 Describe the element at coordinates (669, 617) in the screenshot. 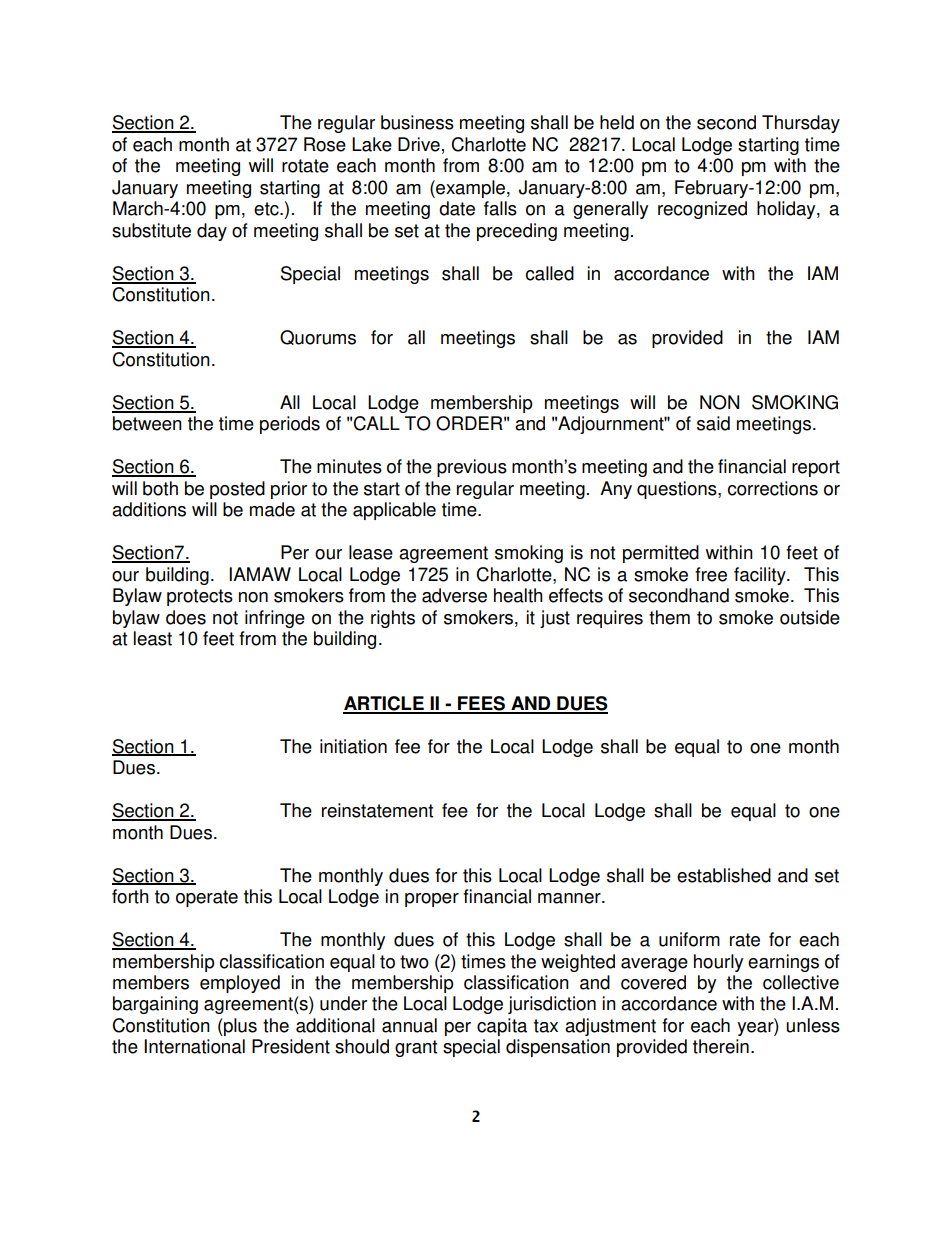

I see `them` at that location.
